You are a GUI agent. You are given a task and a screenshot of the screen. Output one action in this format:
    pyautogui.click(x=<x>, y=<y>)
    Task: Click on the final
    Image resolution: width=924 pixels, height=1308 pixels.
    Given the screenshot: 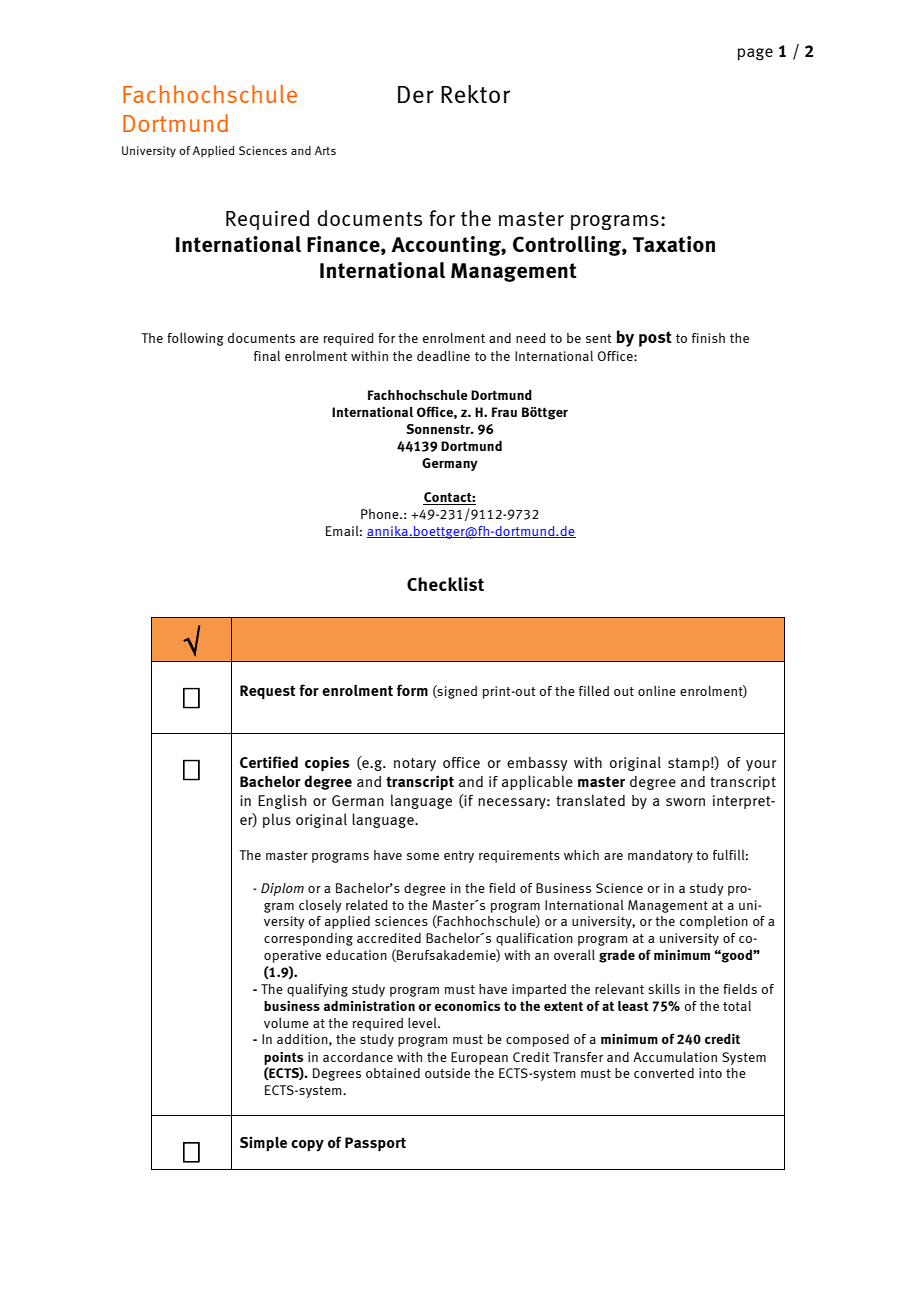 What is the action you would take?
    pyautogui.click(x=267, y=355)
